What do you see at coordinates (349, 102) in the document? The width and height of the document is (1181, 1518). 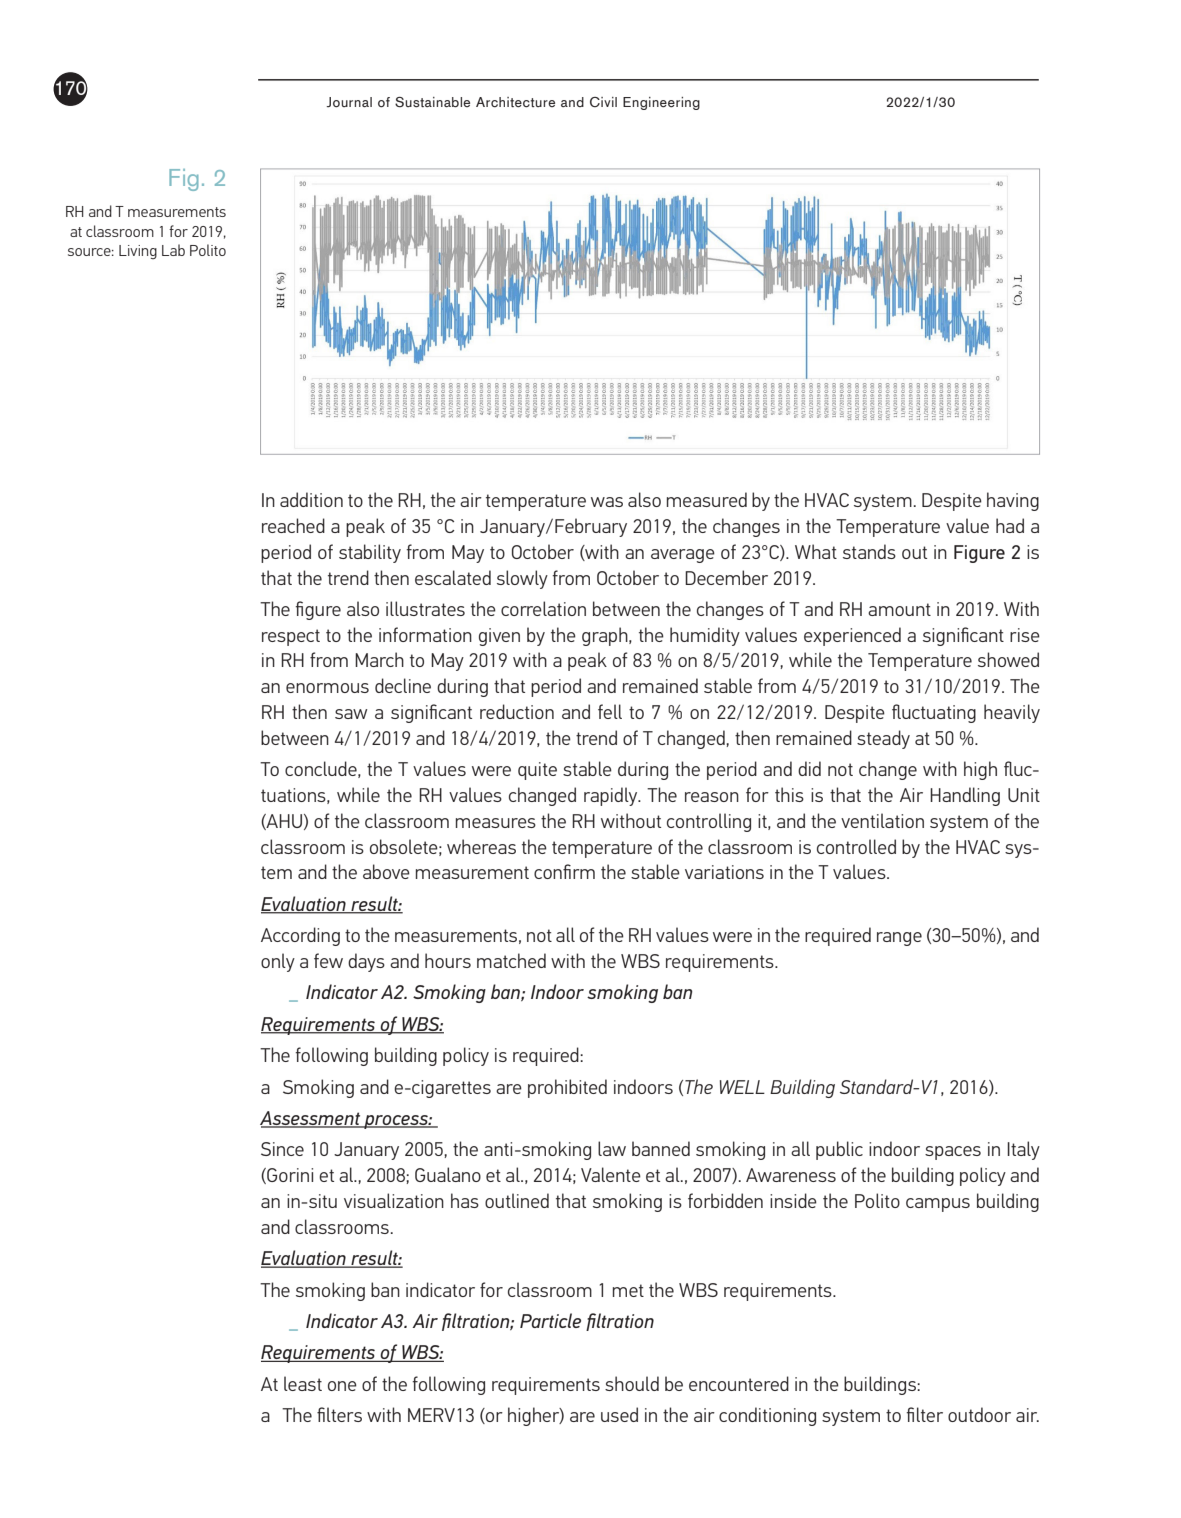 I see `Journal` at bounding box center [349, 102].
